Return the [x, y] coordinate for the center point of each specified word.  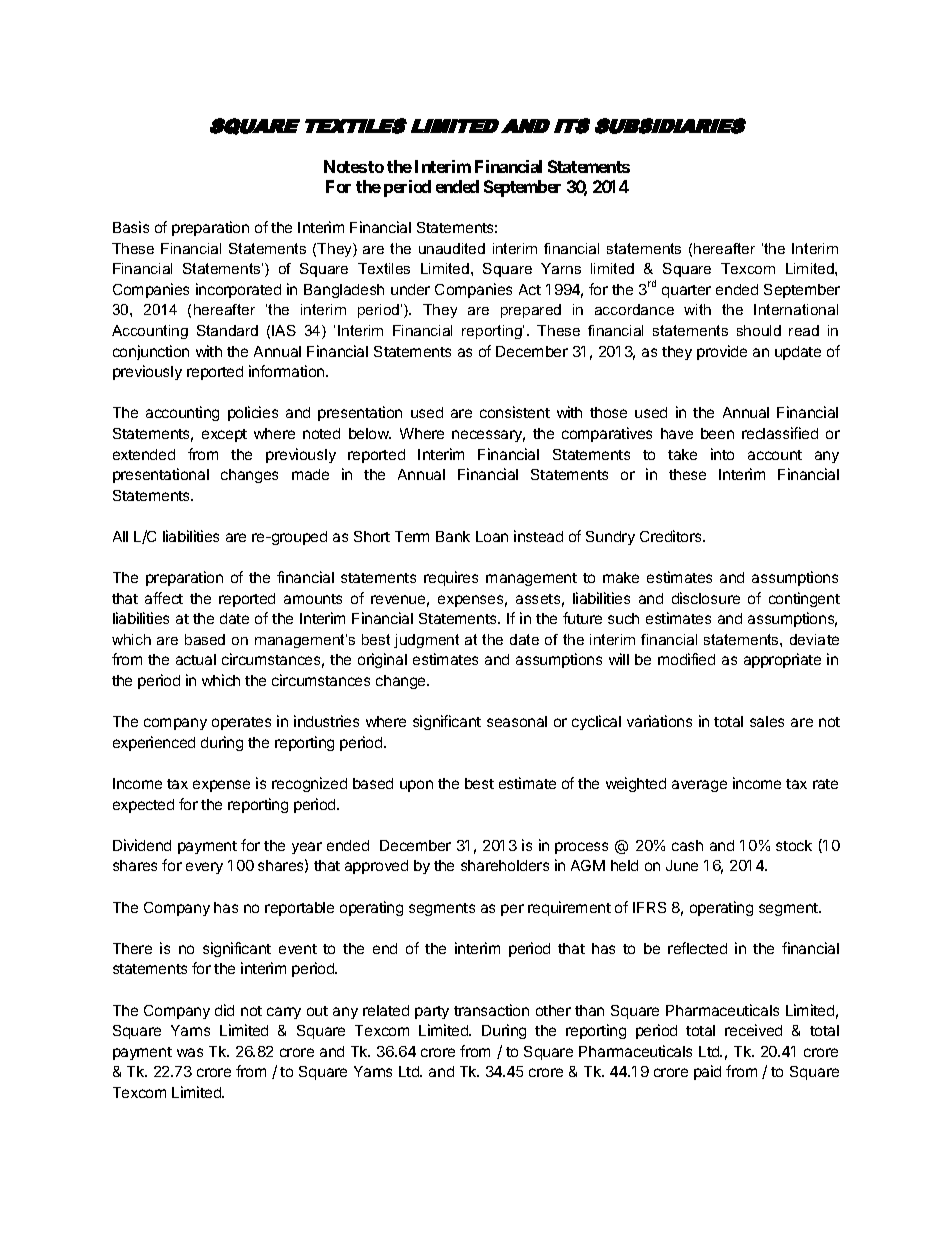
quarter [686, 291]
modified [686, 659]
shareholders [505, 865]
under [410, 289]
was [190, 1052]
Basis [131, 227]
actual [196, 659]
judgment [426, 641]
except [224, 435]
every [204, 868]
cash [687, 845]
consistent [515, 412]
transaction [491, 1010]
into [722, 454]
